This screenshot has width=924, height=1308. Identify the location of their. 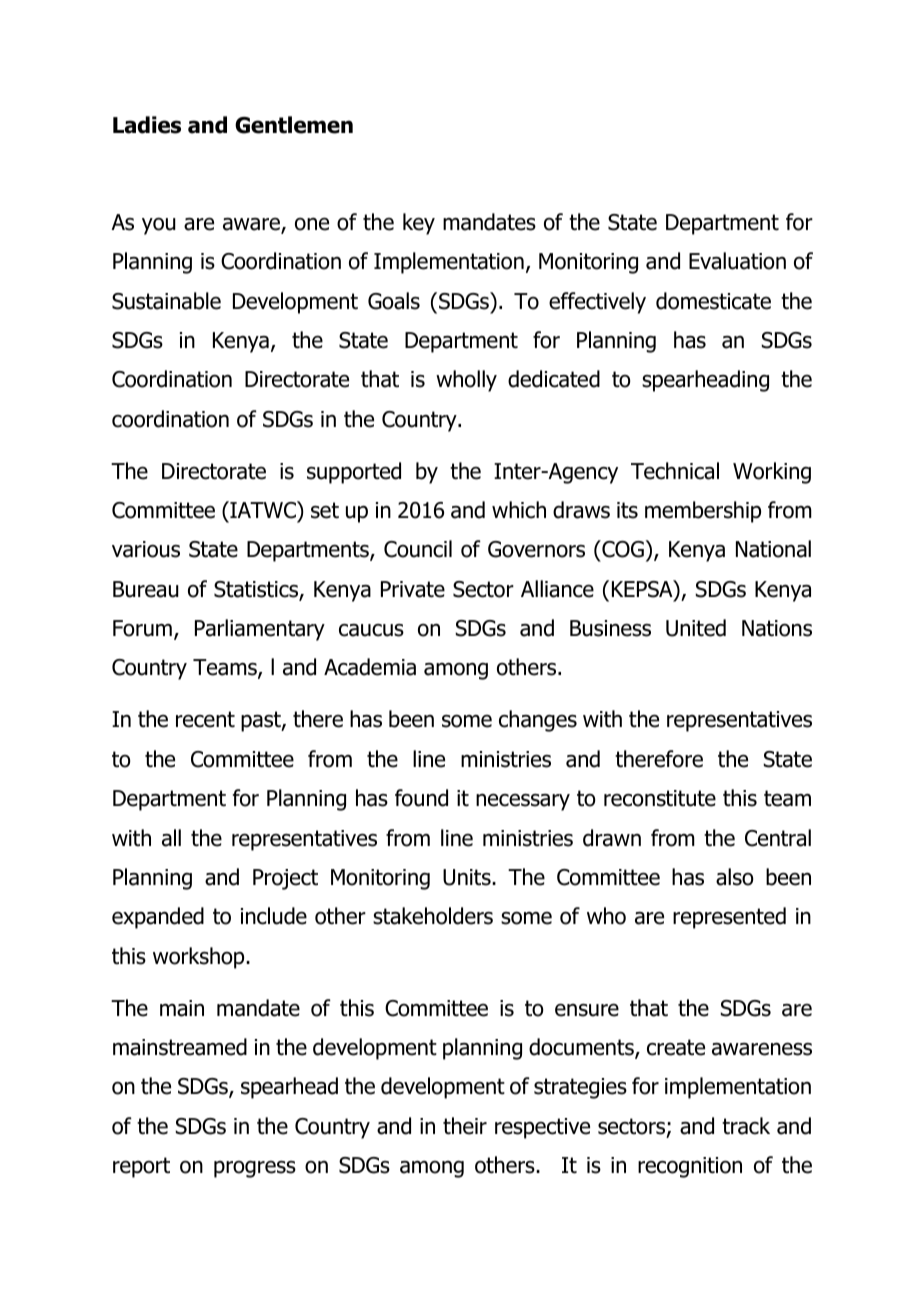
(465, 1126).
